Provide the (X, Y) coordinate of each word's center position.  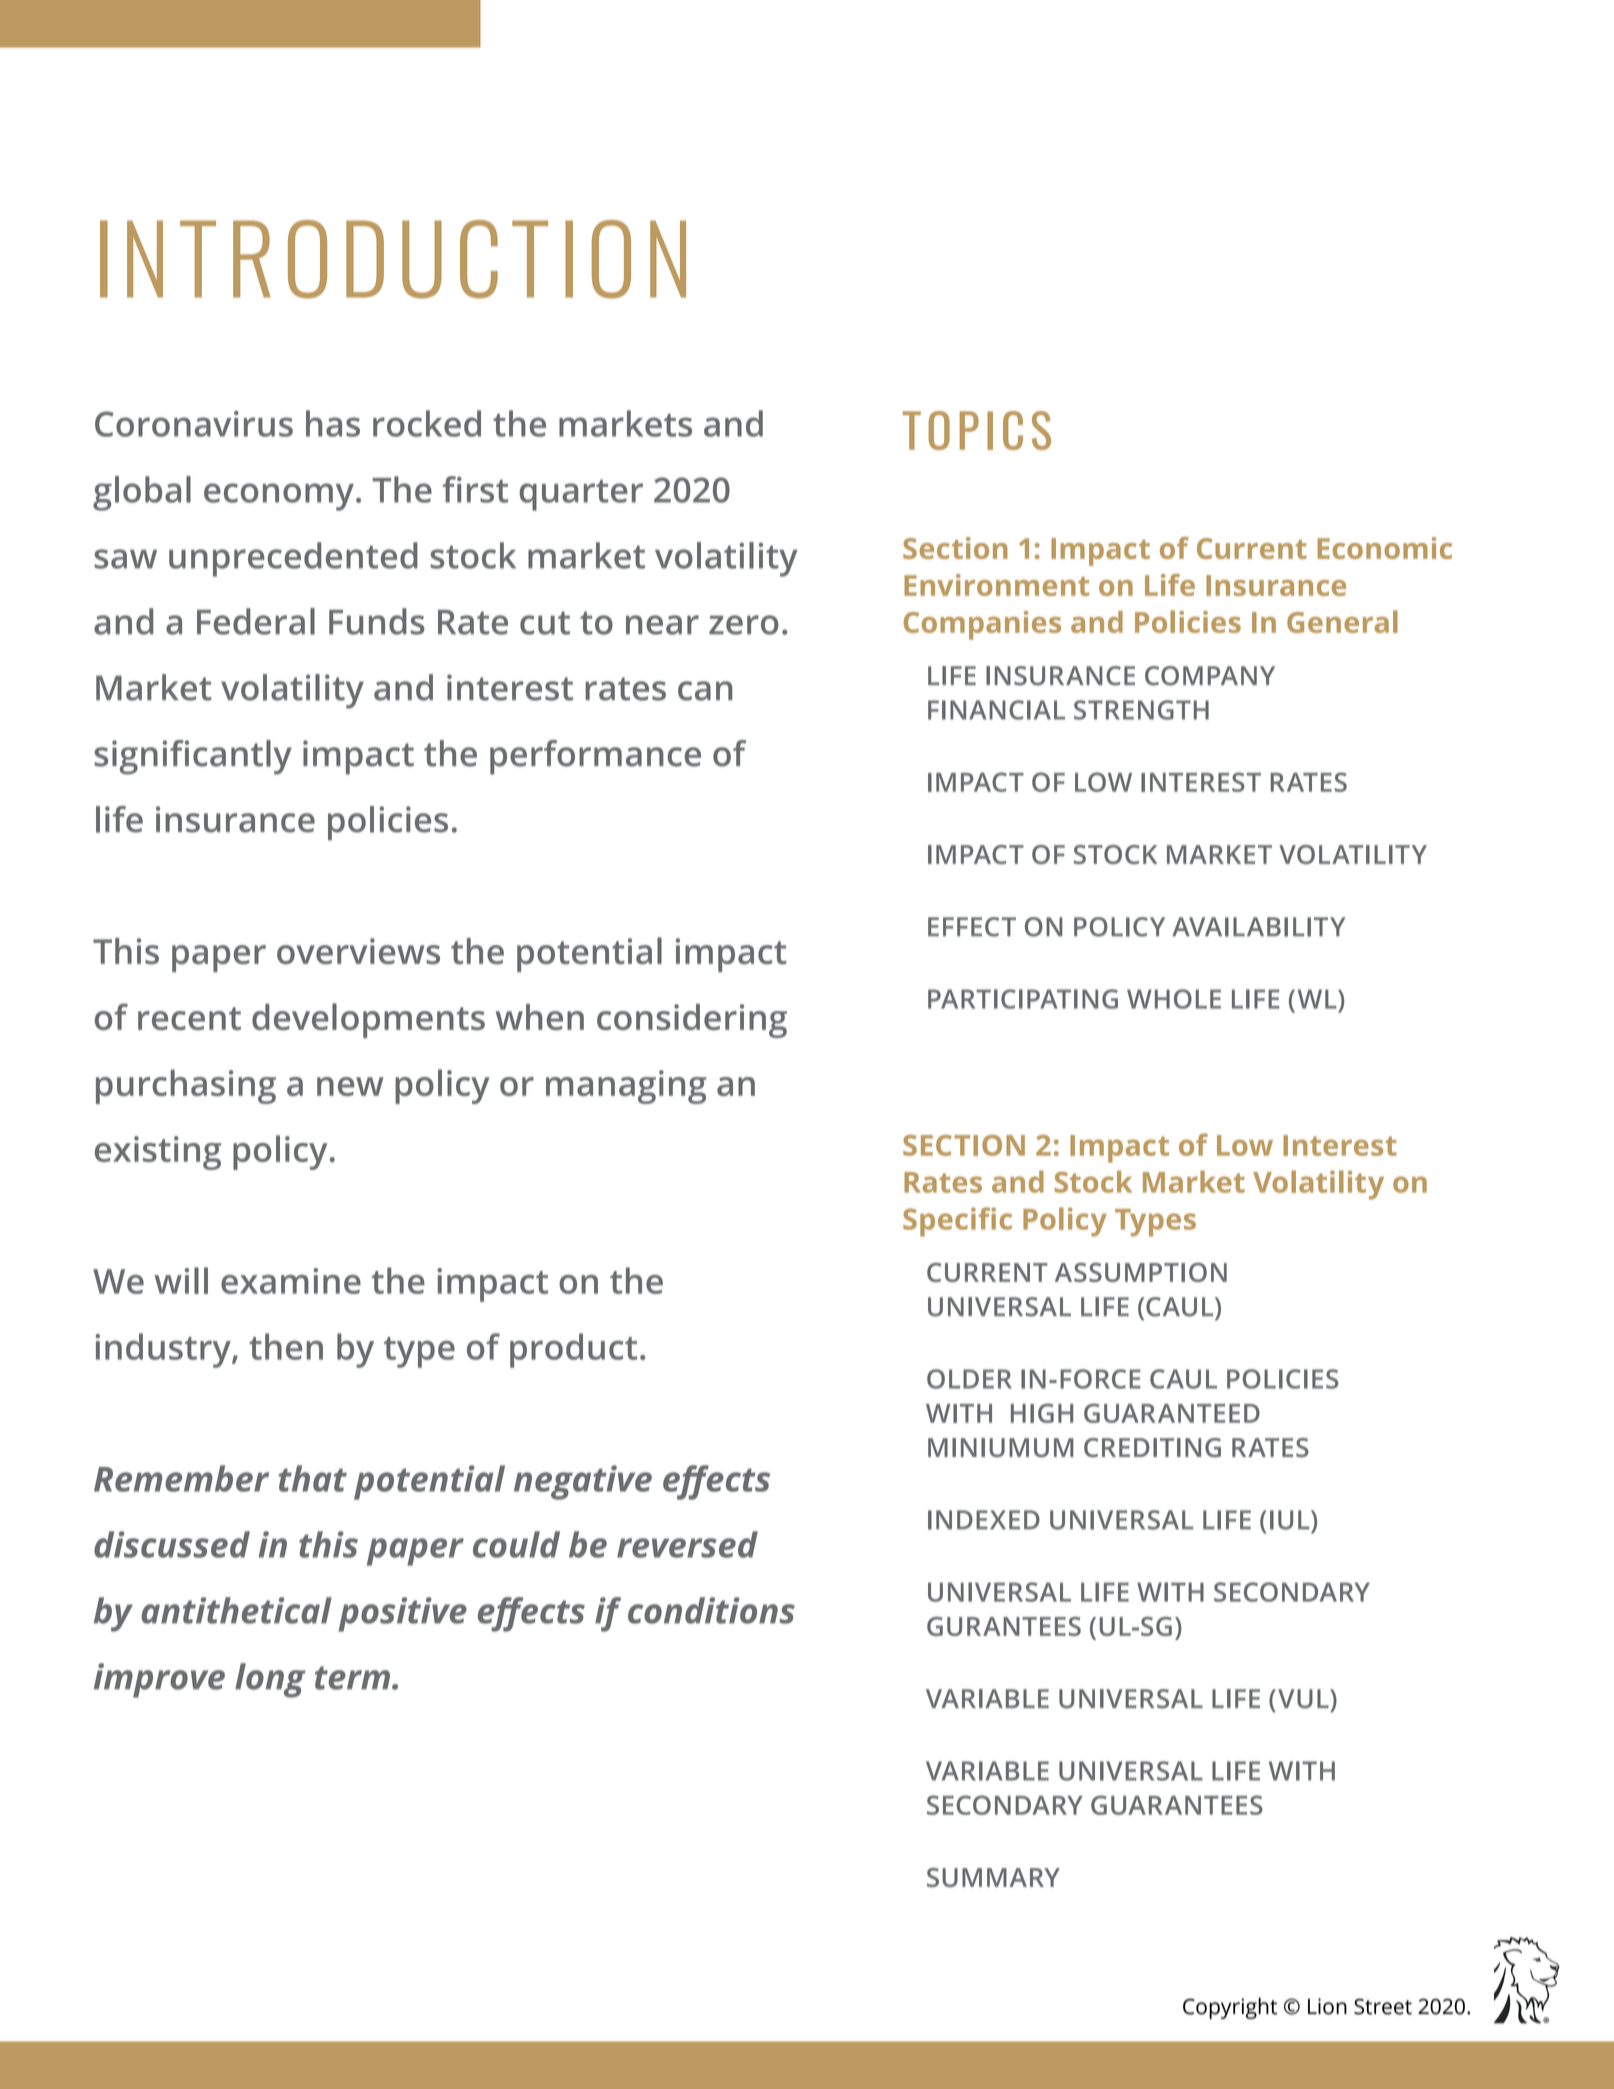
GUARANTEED (1172, 1413)
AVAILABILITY (1258, 927)
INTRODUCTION (393, 259)
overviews (358, 951)
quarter (581, 495)
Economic (1385, 548)
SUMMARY (993, 1877)
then (286, 1346)
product (573, 1350)
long (270, 1680)
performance (595, 757)
